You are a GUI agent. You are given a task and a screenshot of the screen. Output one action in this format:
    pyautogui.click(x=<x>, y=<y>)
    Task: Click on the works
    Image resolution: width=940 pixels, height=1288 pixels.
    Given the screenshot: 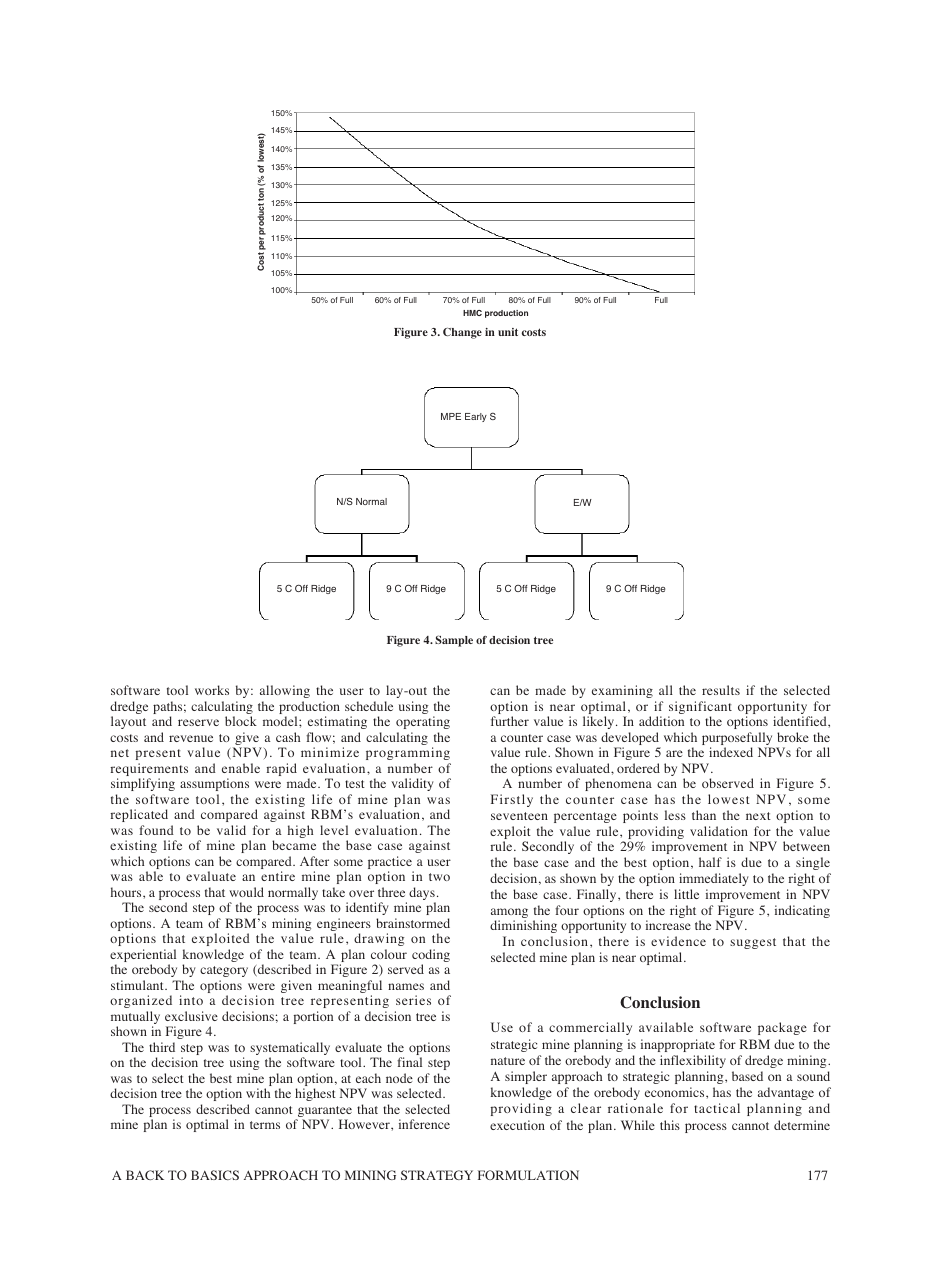 What is the action you would take?
    pyautogui.click(x=212, y=690)
